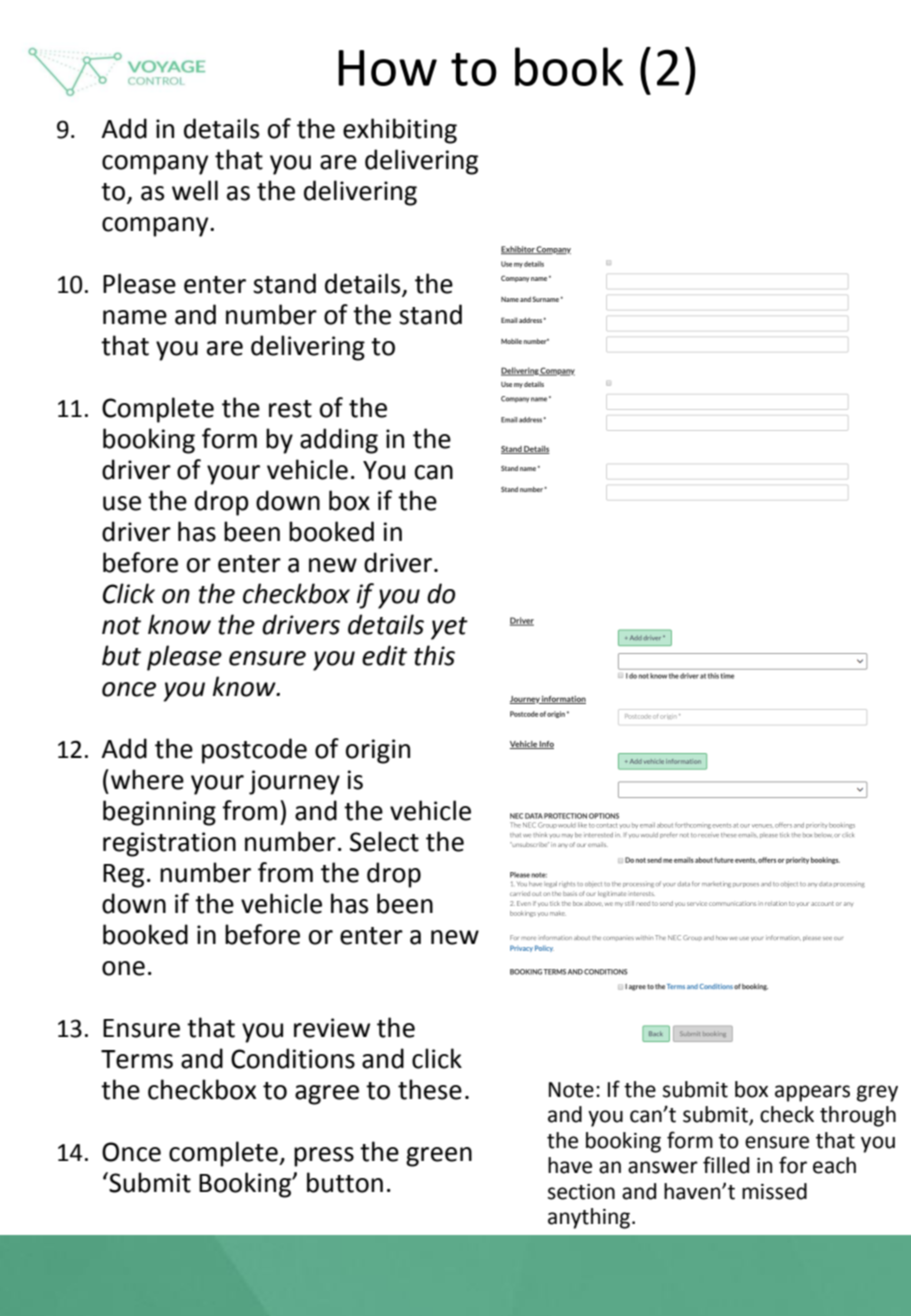 The height and width of the screenshot is (1316, 911). I want to click on press, so click(324, 1157).
